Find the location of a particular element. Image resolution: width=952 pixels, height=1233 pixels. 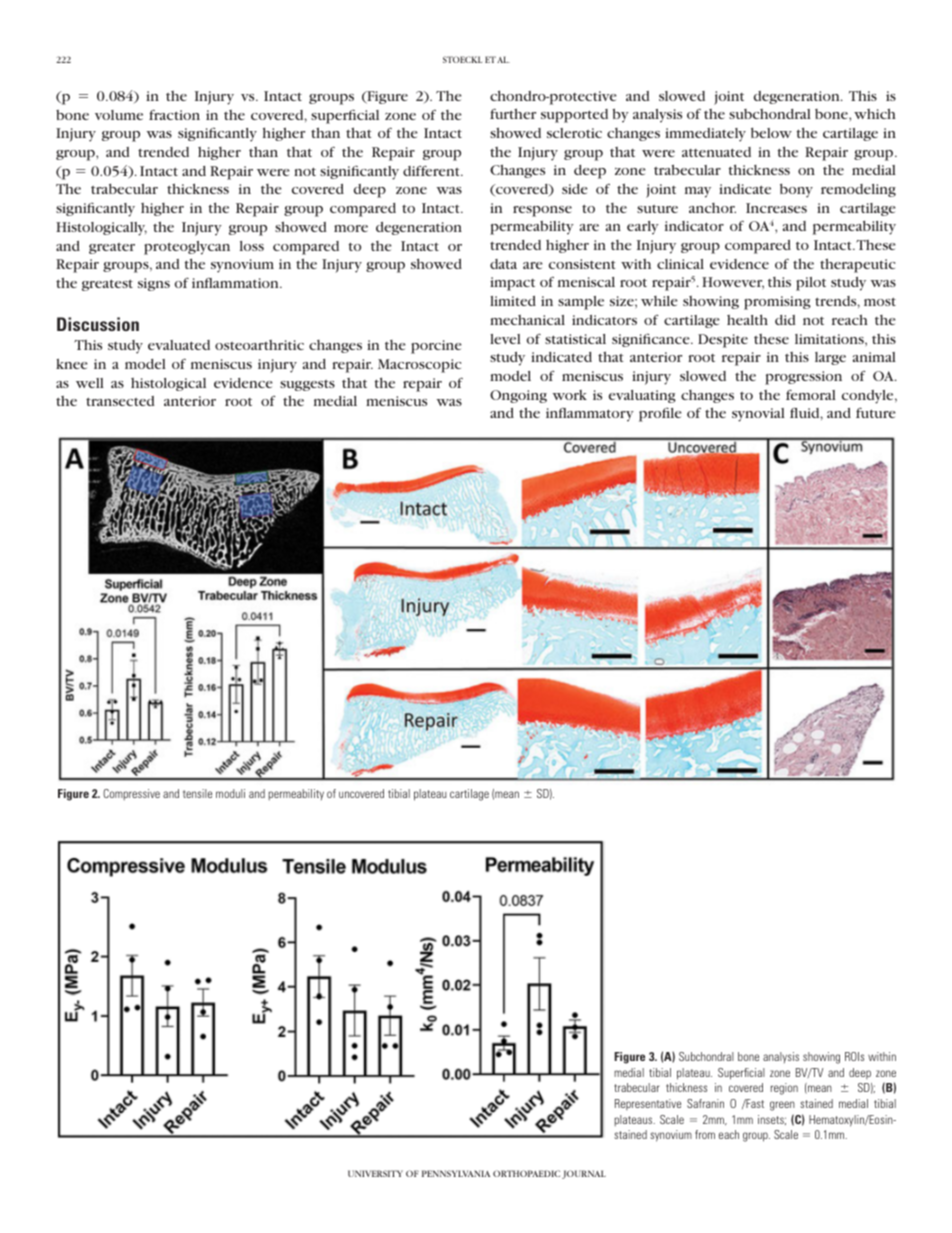

tensile is located at coordinates (197, 793).
